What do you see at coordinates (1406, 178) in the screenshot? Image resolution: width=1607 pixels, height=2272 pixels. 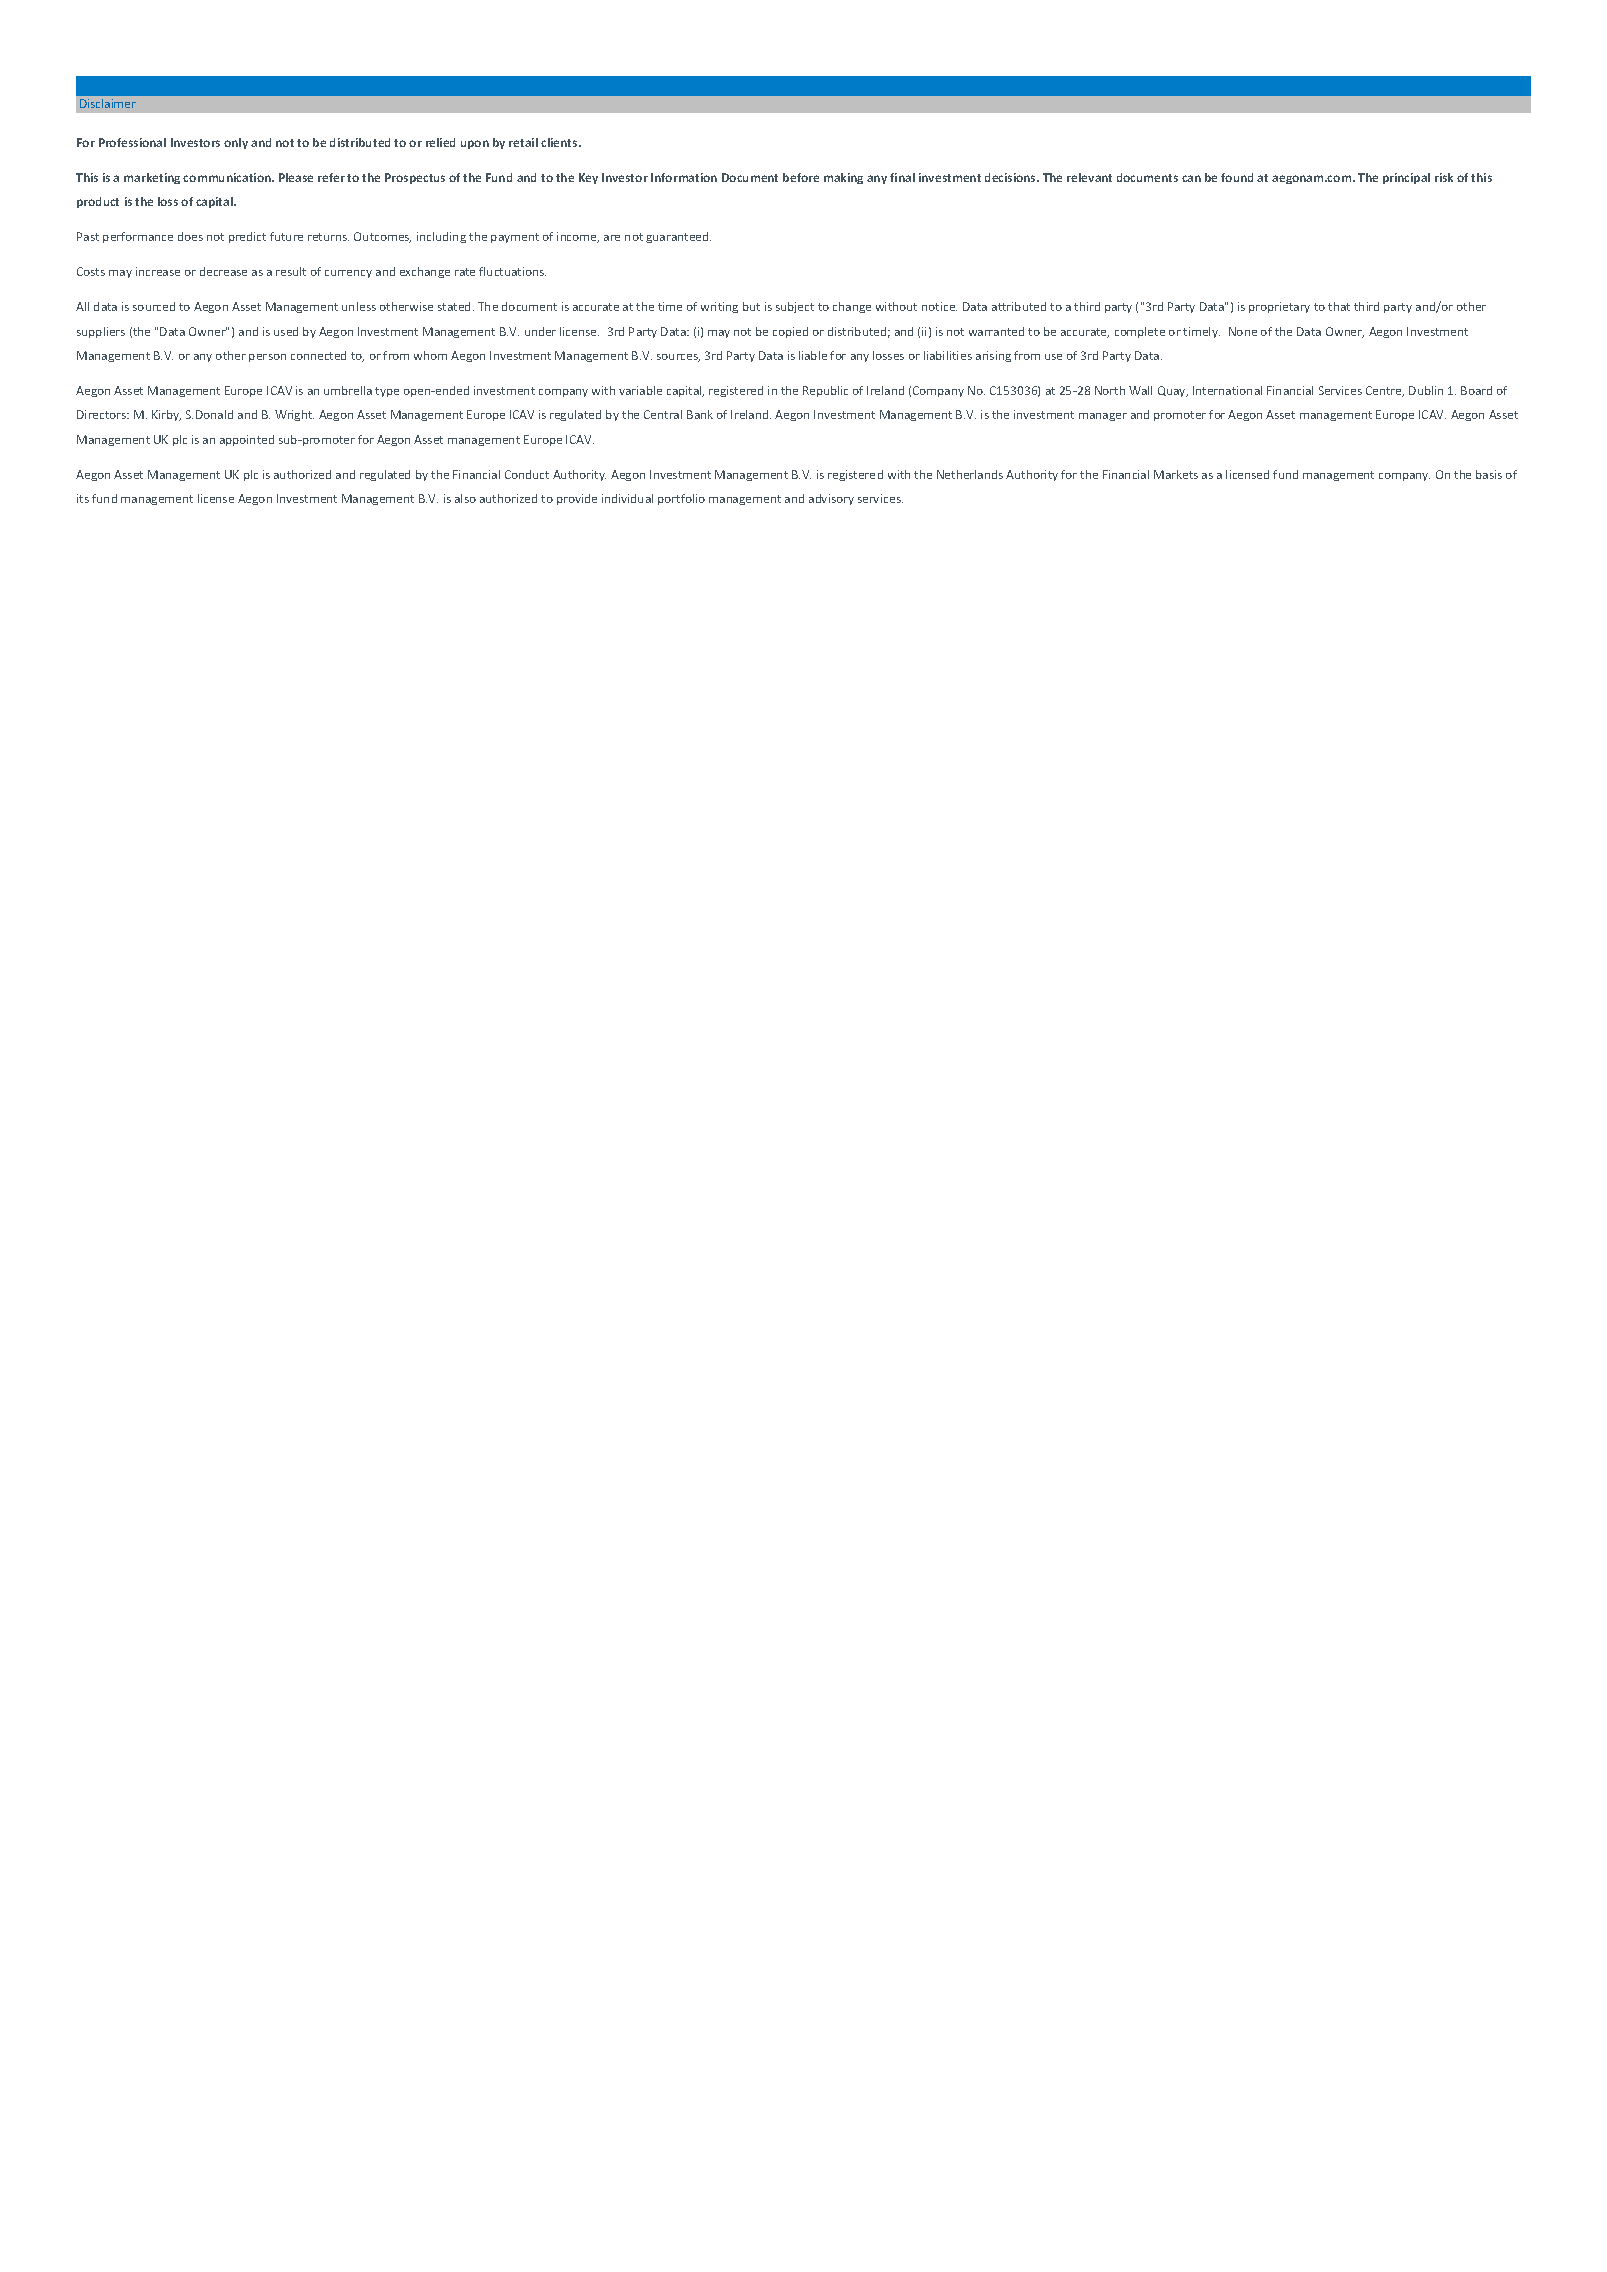 I see `principal` at bounding box center [1406, 178].
